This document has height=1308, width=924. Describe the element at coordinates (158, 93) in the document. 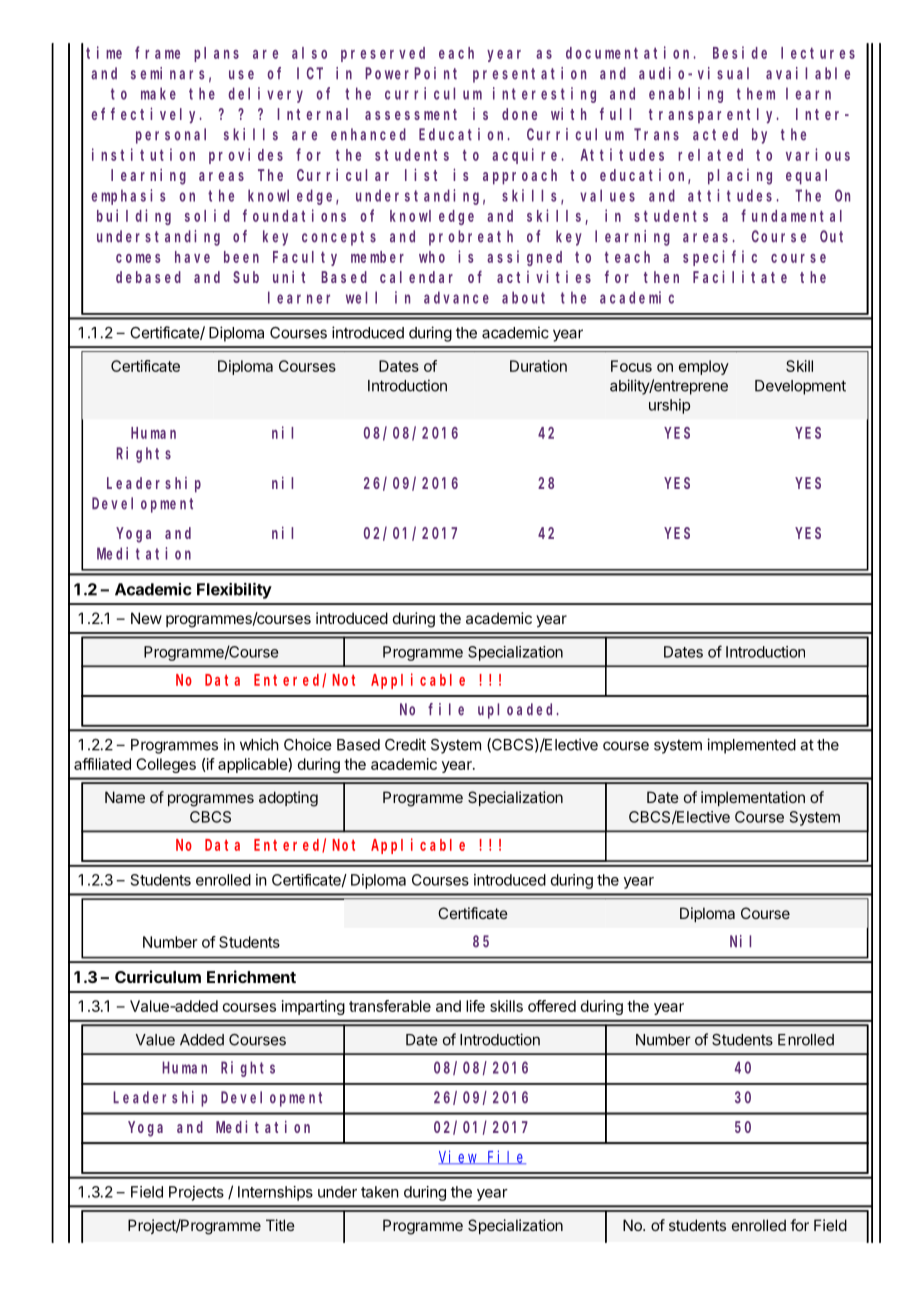

I see `make` at that location.
